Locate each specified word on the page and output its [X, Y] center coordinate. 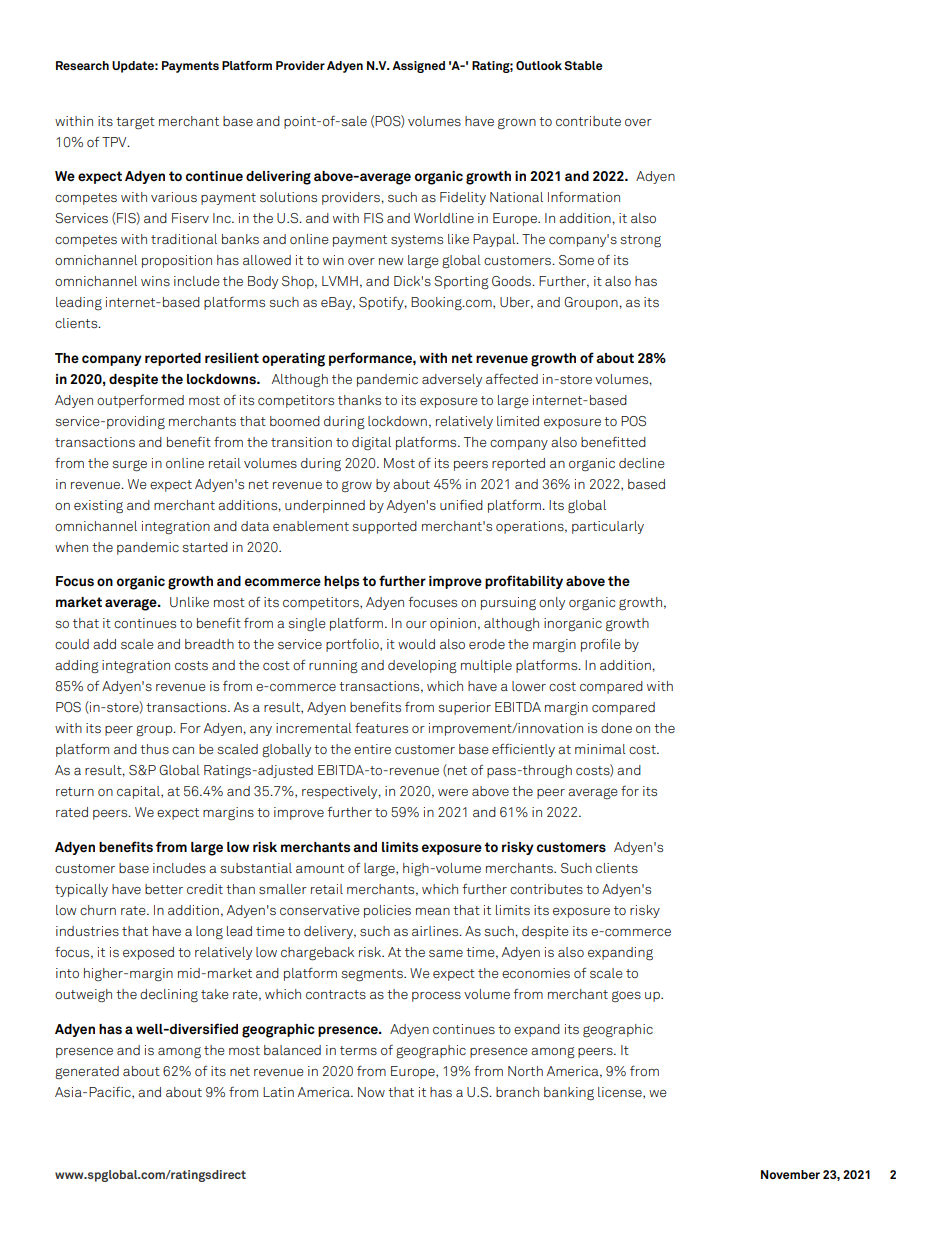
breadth [209, 644]
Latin [278, 1092]
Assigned [418, 67]
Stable [583, 65]
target [135, 123]
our [416, 624]
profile [601, 645]
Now [371, 1092]
